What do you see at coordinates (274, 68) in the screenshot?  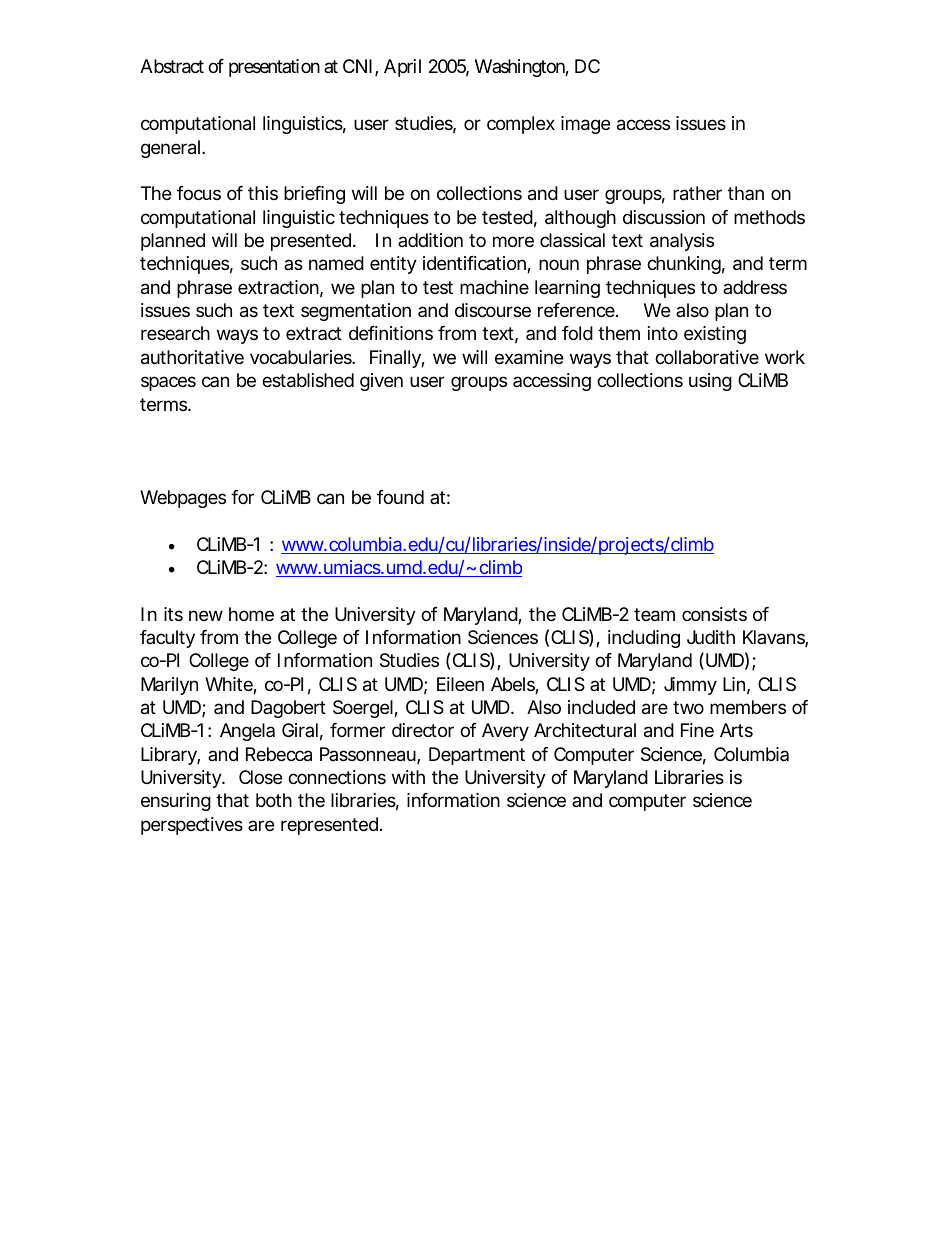 I see `presentation` at bounding box center [274, 68].
